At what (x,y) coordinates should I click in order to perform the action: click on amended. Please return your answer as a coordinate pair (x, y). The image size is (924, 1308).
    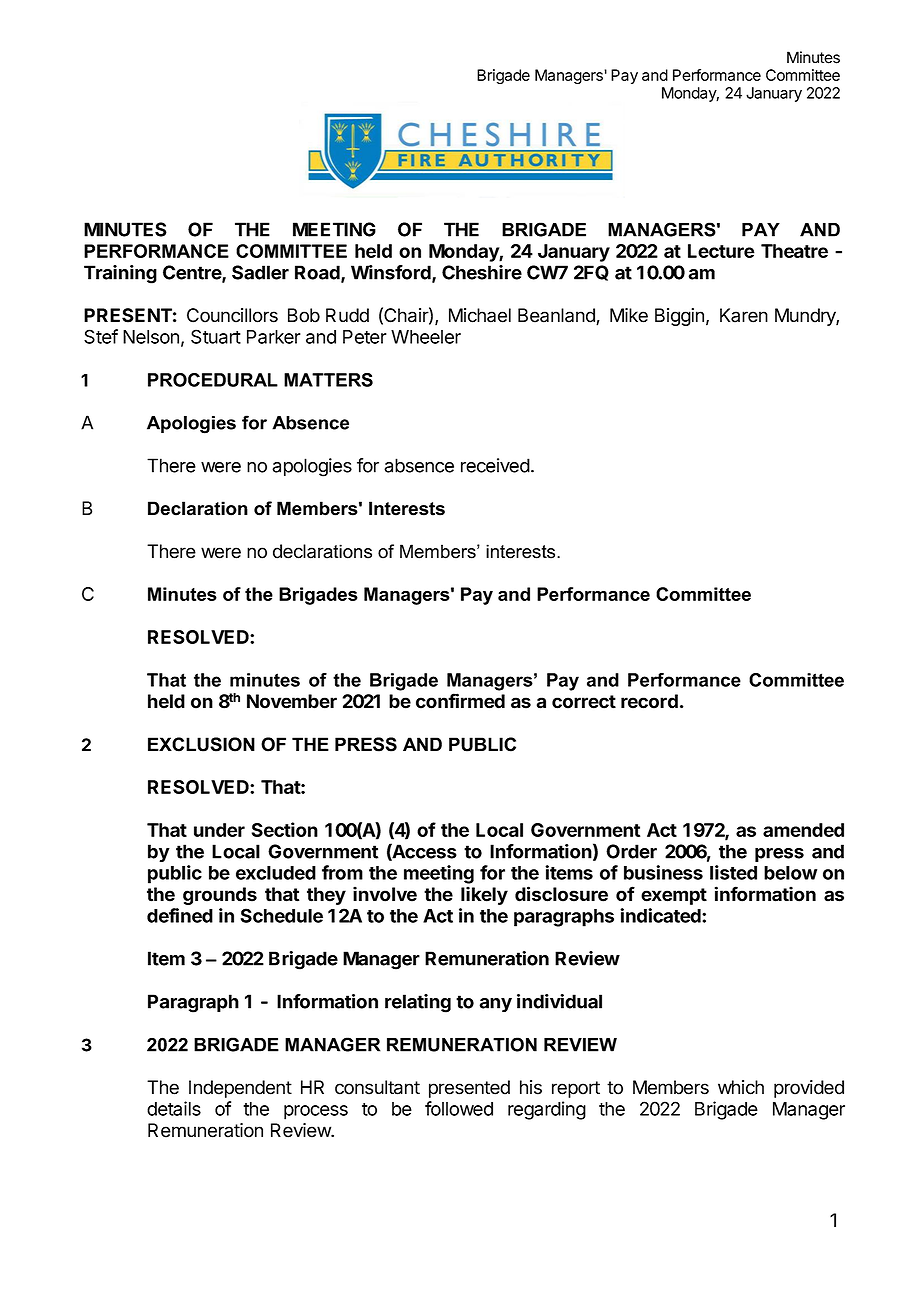
    Looking at the image, I should click on (803, 830).
